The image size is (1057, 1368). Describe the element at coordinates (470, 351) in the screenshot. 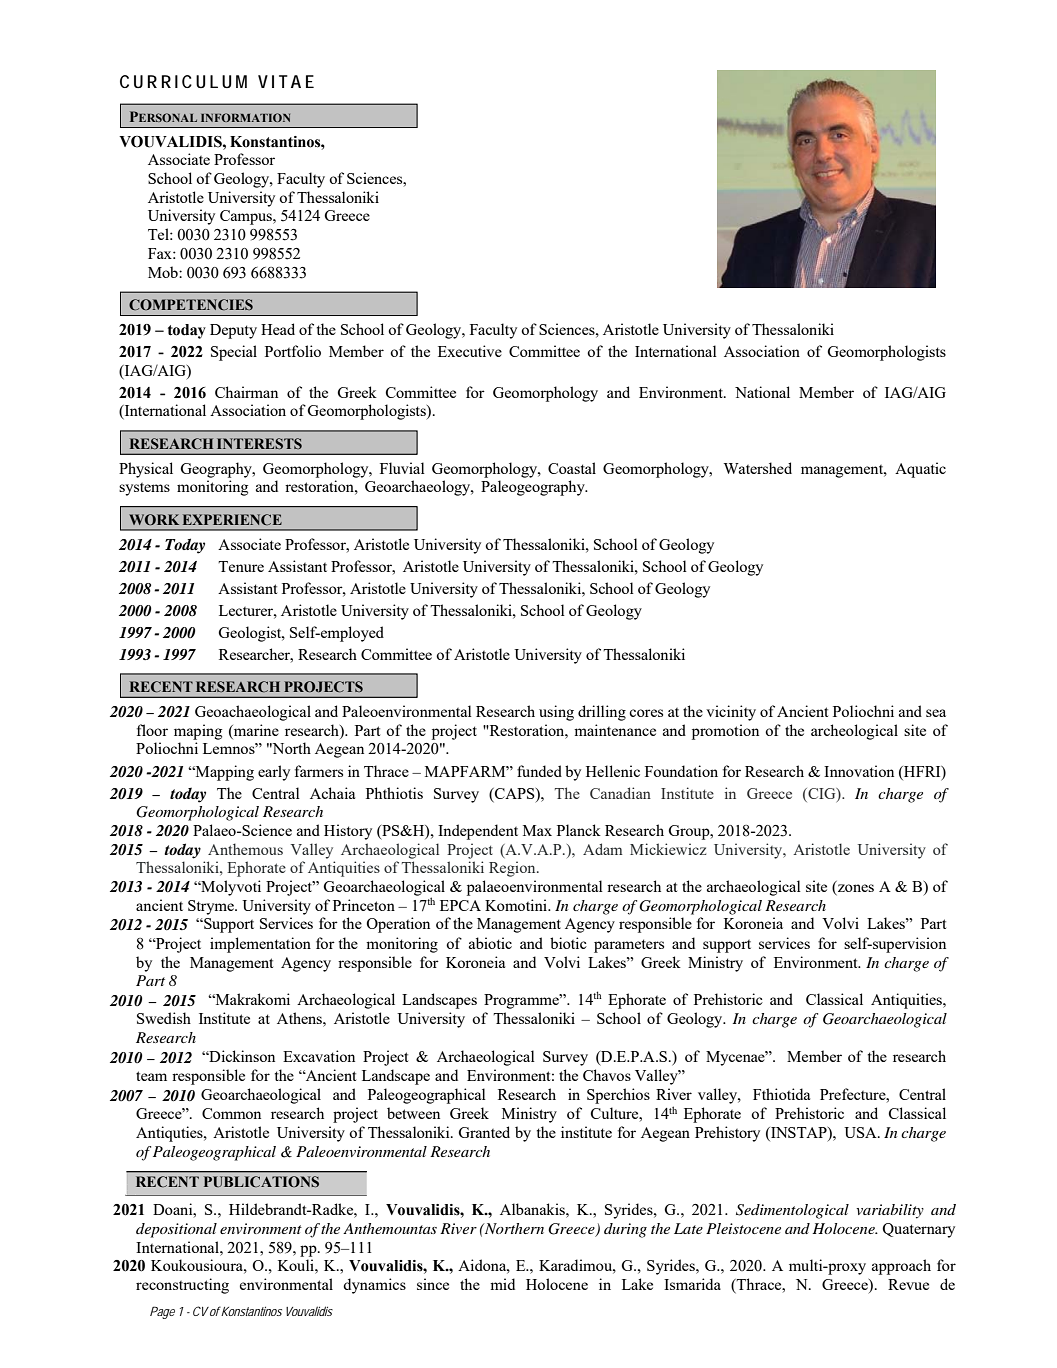

I see `Executive` at that location.
